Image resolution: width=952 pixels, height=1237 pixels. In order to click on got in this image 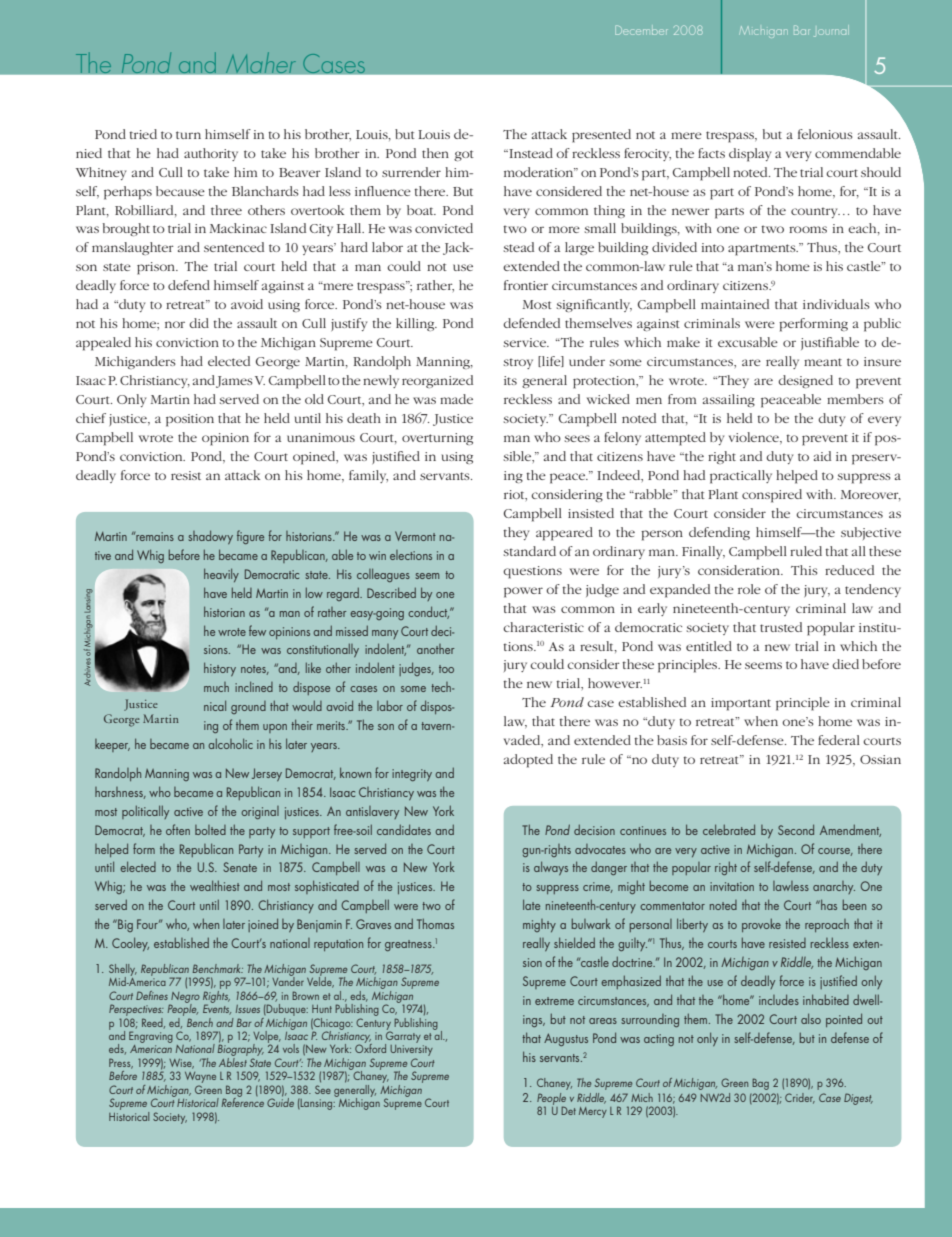, I will do `click(464, 155)`.
